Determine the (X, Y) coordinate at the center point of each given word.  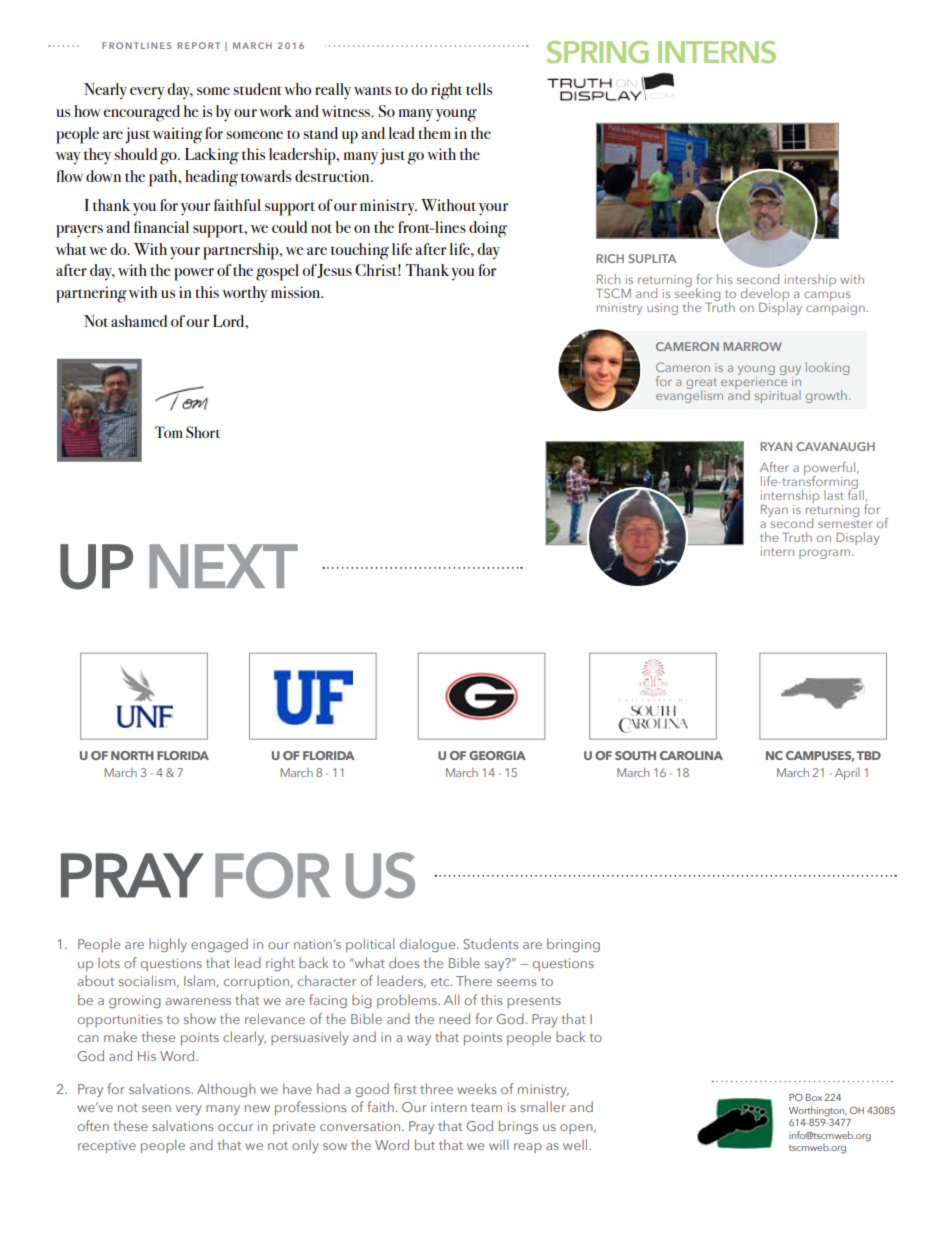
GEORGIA (497, 755)
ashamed (139, 321)
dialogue (429, 945)
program (824, 554)
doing (488, 229)
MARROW (752, 346)
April (847, 774)
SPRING (597, 52)
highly (168, 945)
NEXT (223, 566)
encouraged (141, 113)
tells (479, 89)
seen (156, 1108)
